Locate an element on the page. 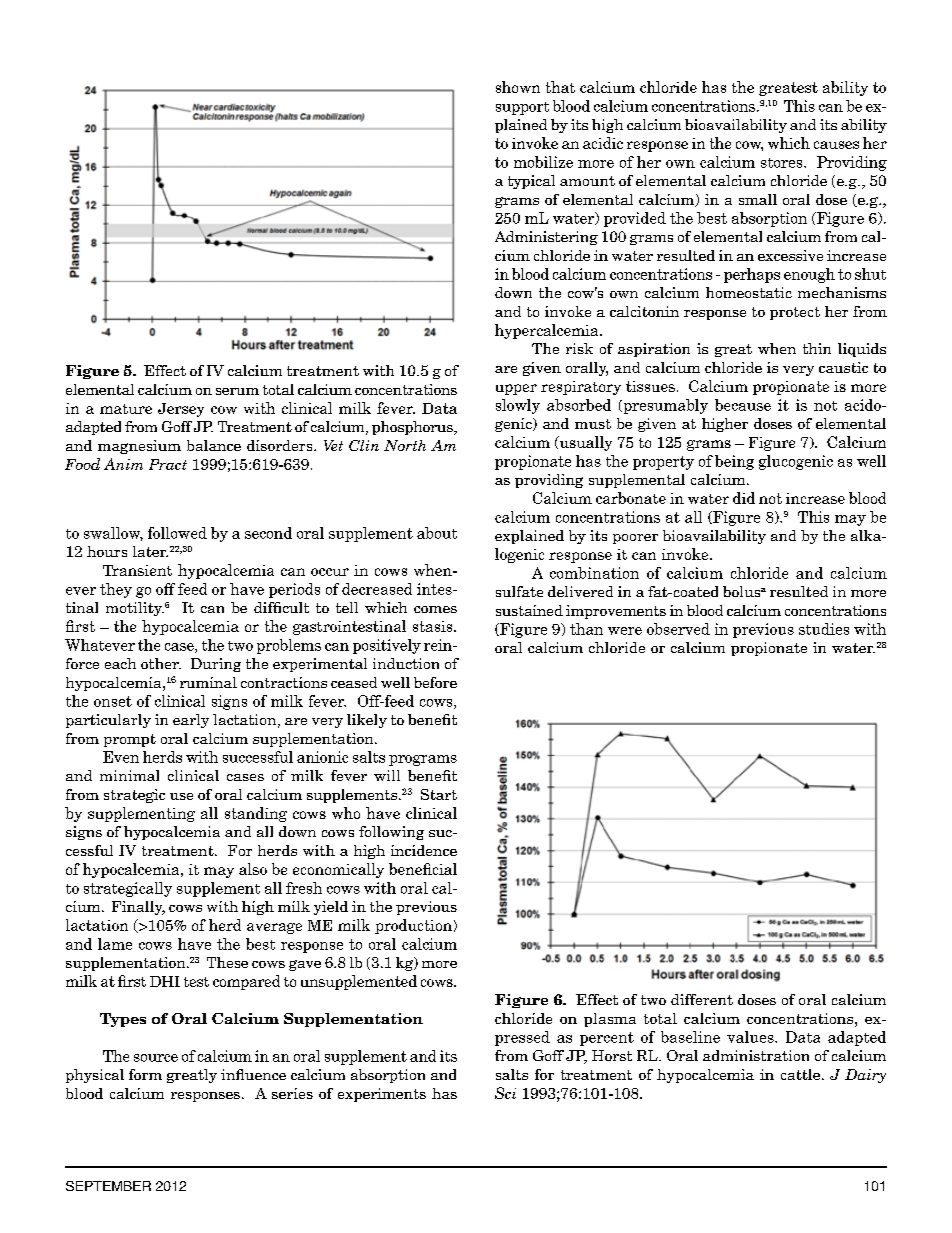 The image size is (952, 1233). minimal is located at coordinates (129, 775).
